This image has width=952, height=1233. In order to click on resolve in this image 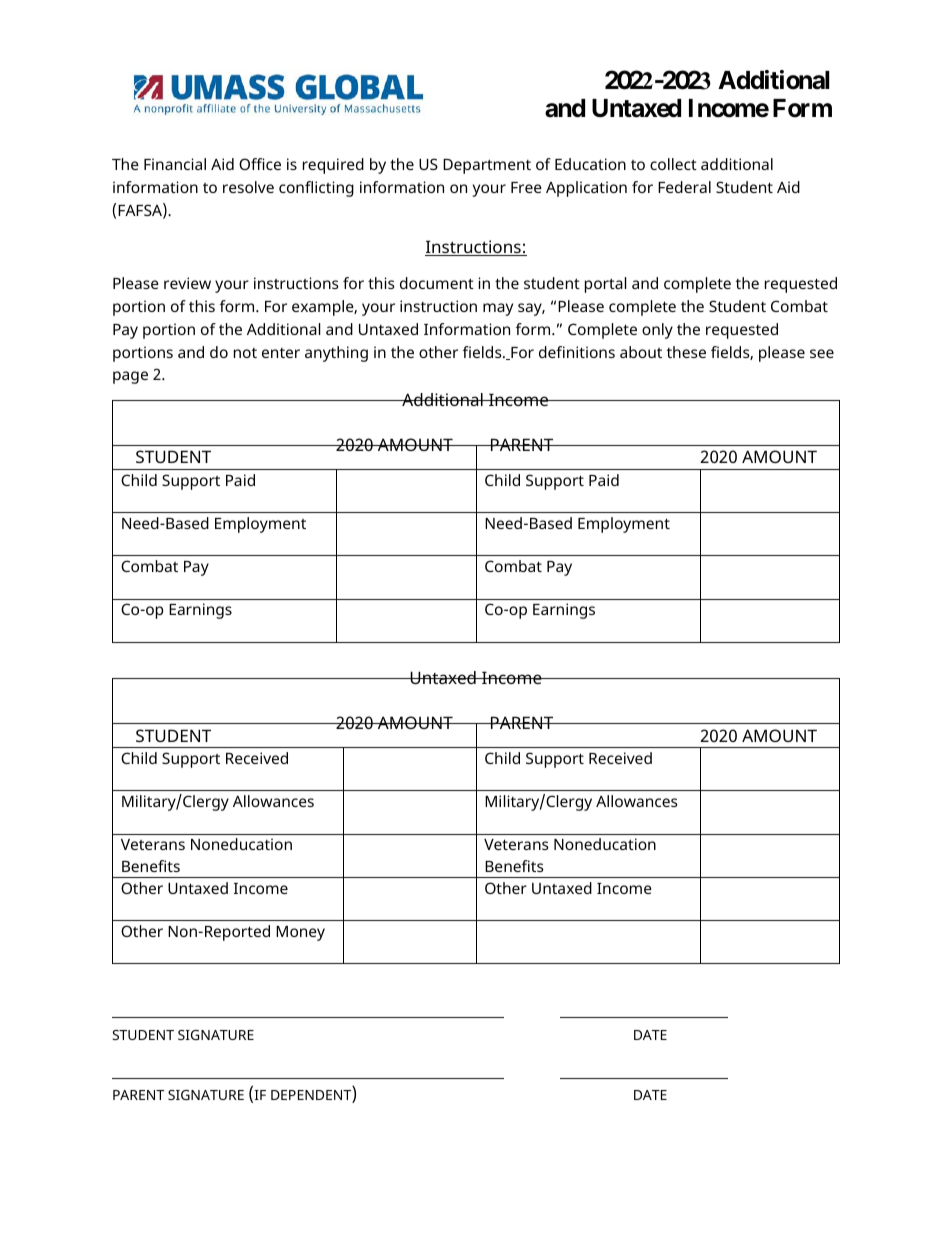, I will do `click(248, 187)`.
